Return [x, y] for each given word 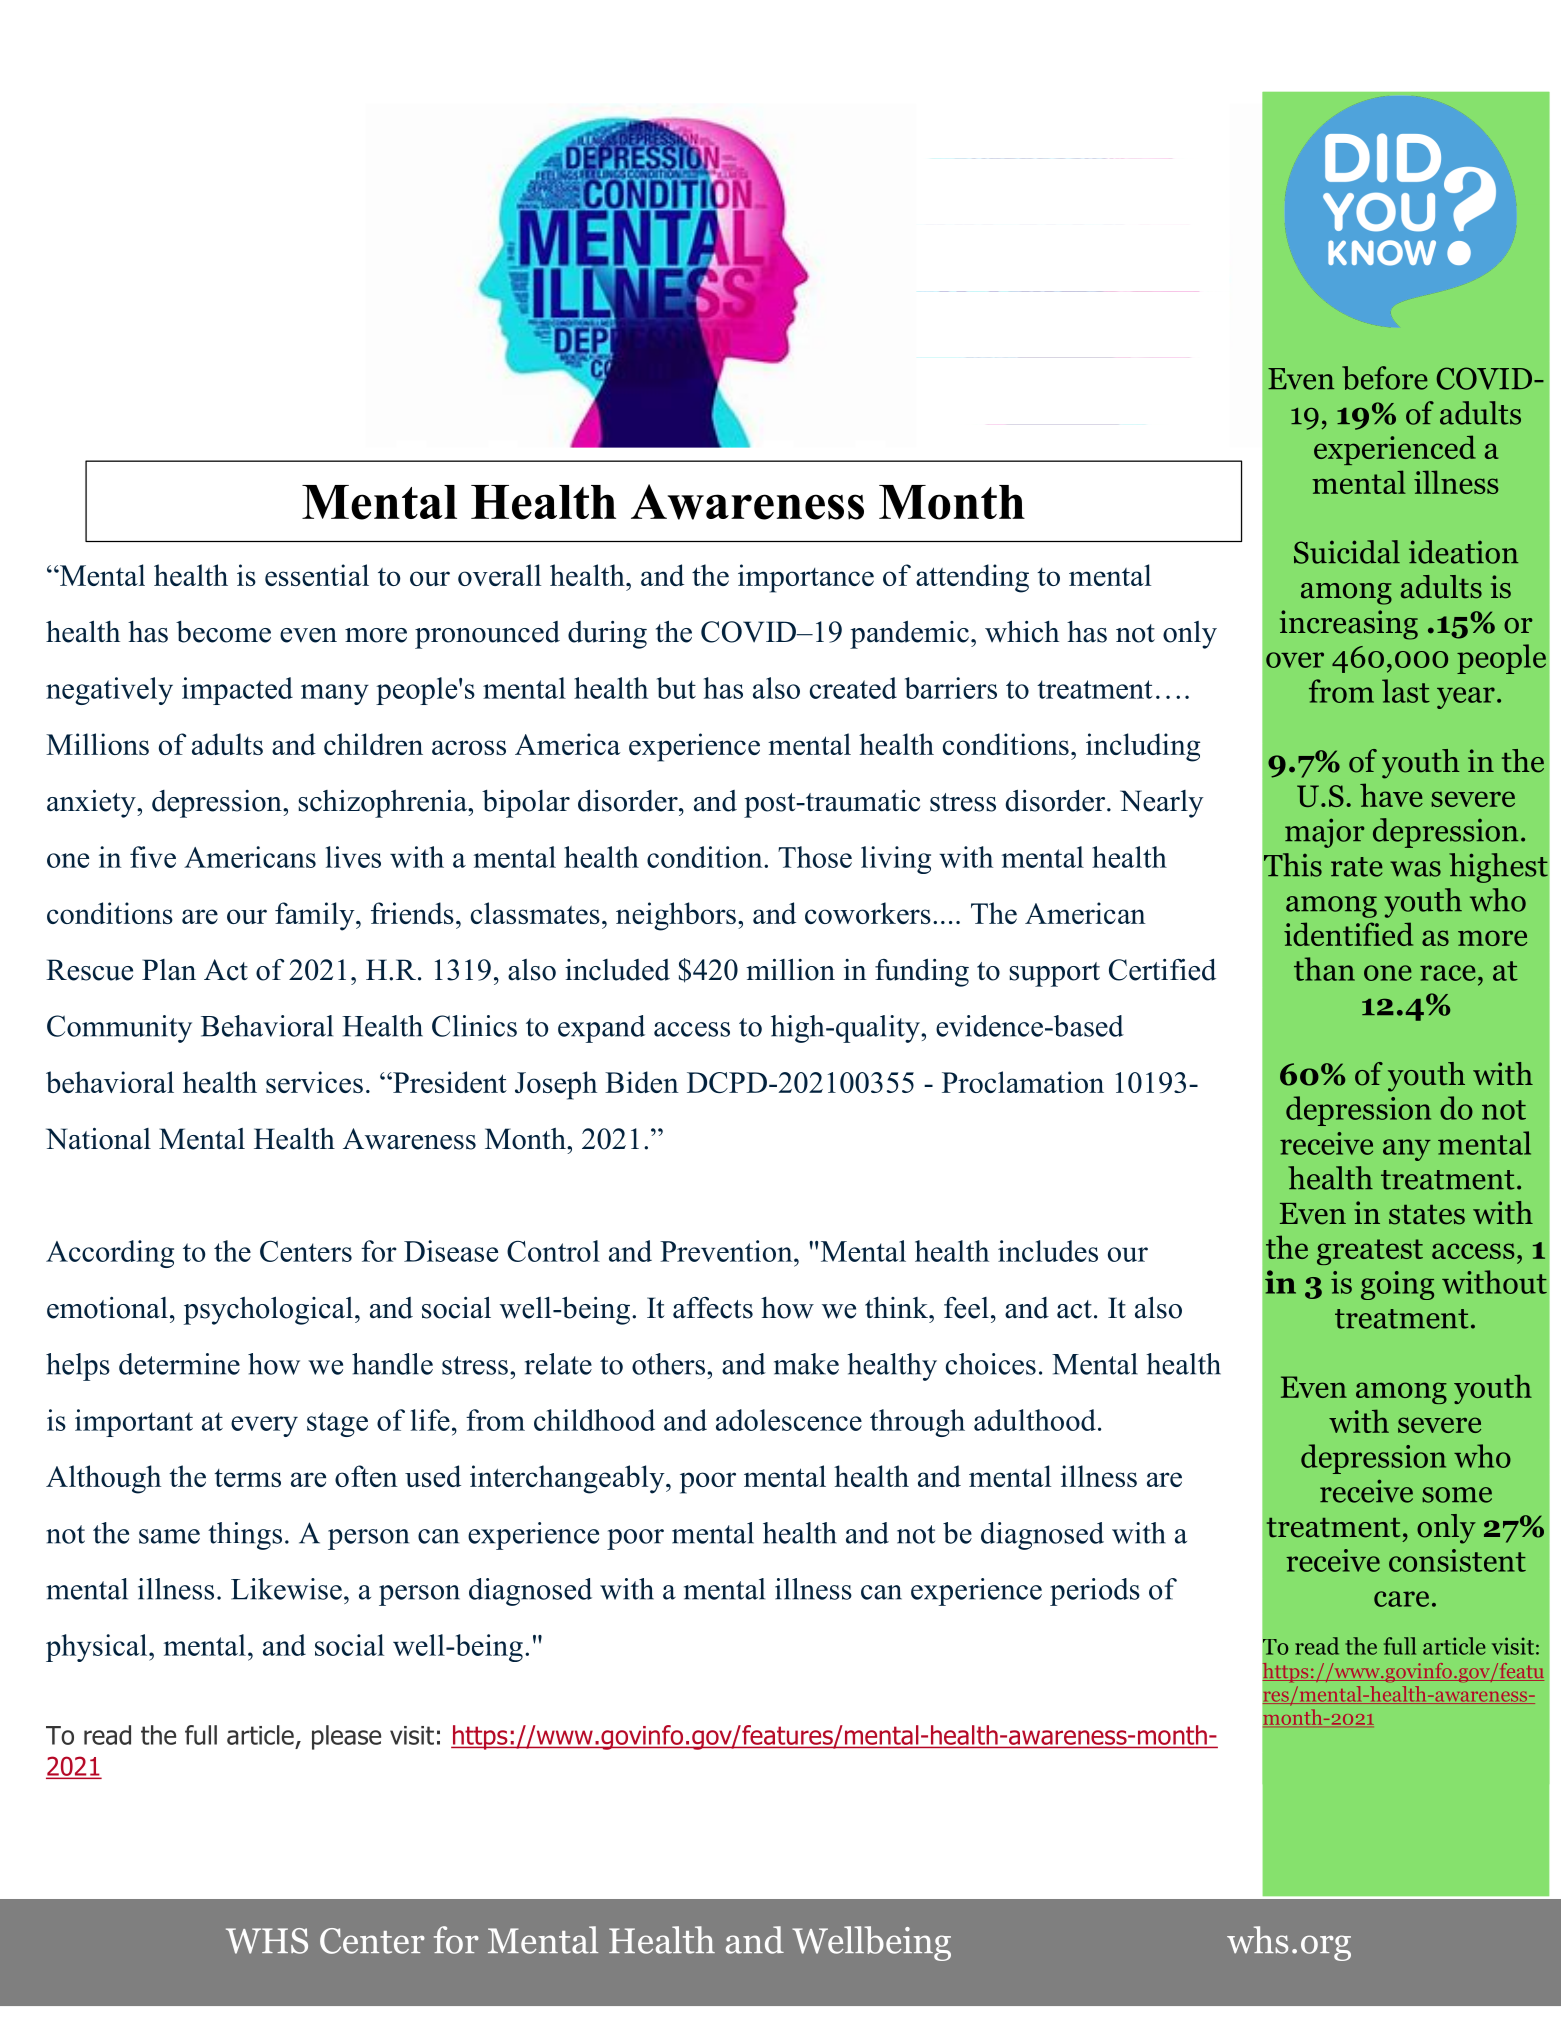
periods [1095, 1592]
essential [317, 575]
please [346, 1737]
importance [806, 578]
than [1324, 969]
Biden [642, 1082]
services [314, 1082]
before [1384, 378]
